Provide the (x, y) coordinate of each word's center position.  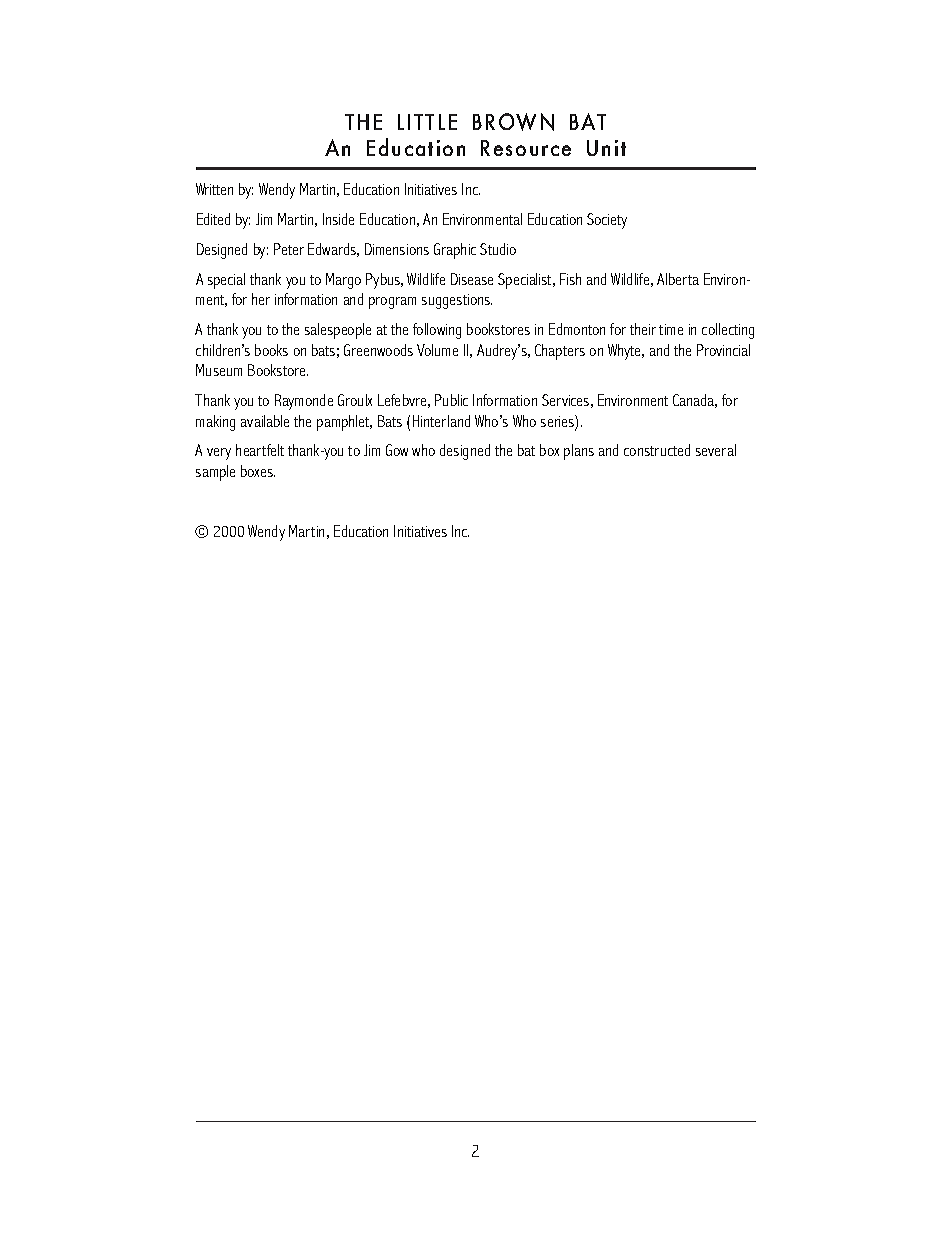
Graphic (455, 251)
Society (607, 221)
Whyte (626, 352)
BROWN (513, 122)
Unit (606, 148)
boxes (258, 471)
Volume (437, 350)
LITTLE (427, 122)
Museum (219, 370)
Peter (289, 249)
